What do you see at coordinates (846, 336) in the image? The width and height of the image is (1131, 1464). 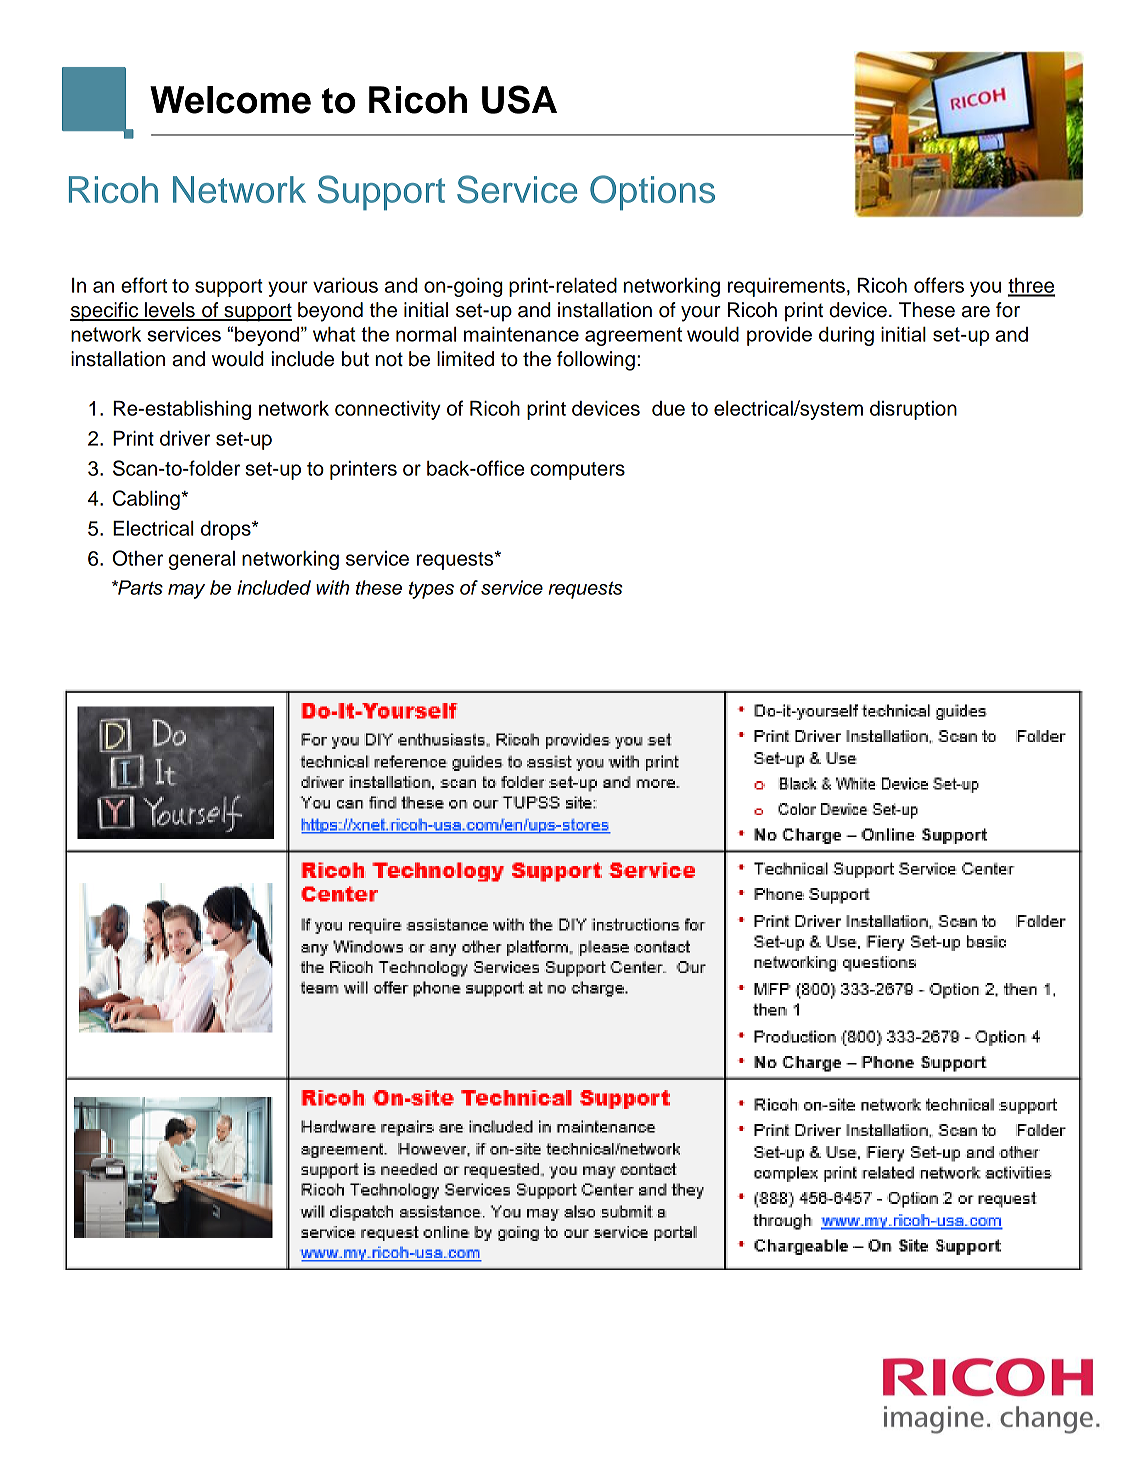 I see `during` at bounding box center [846, 336].
